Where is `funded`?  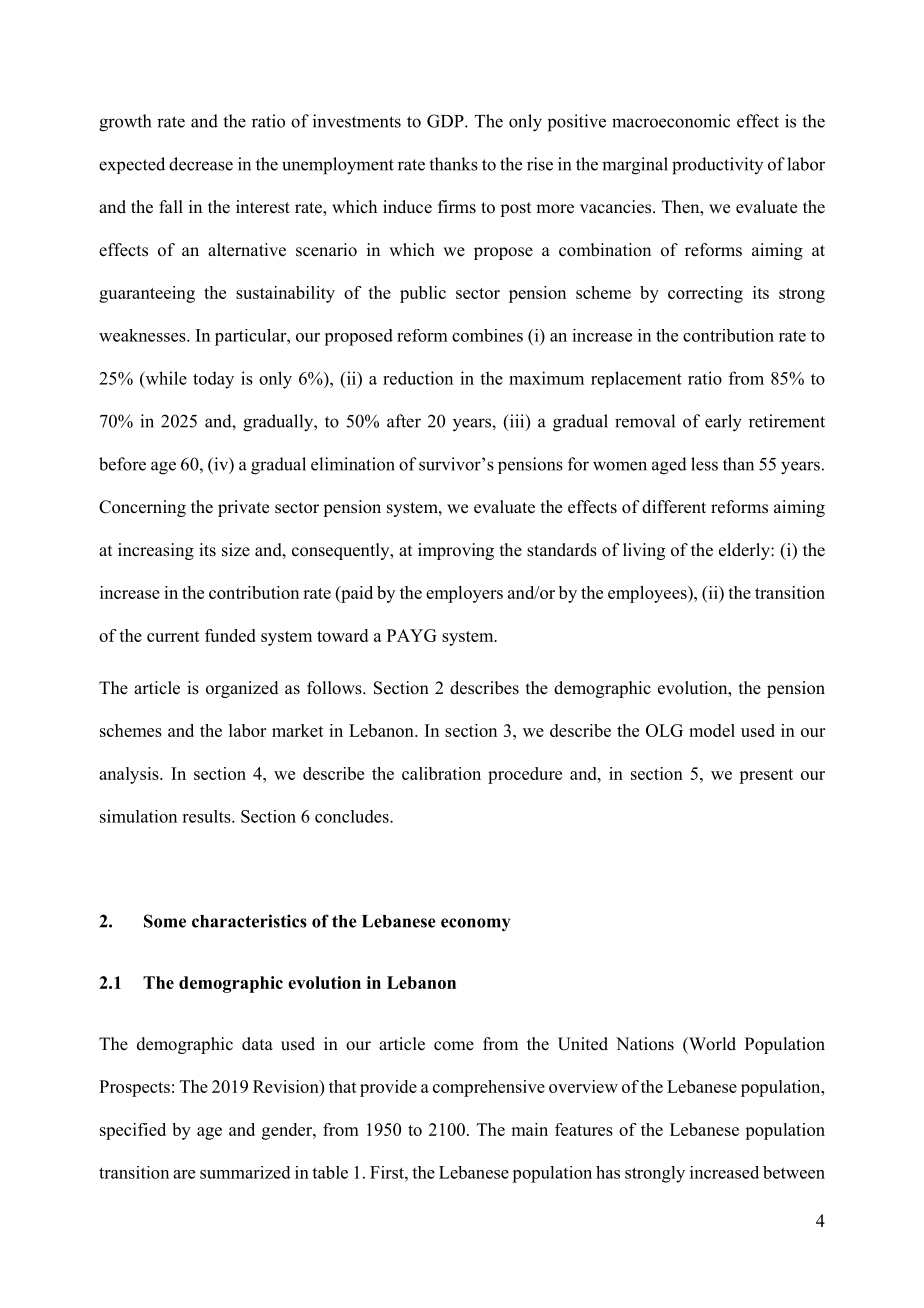 funded is located at coordinates (230, 635).
